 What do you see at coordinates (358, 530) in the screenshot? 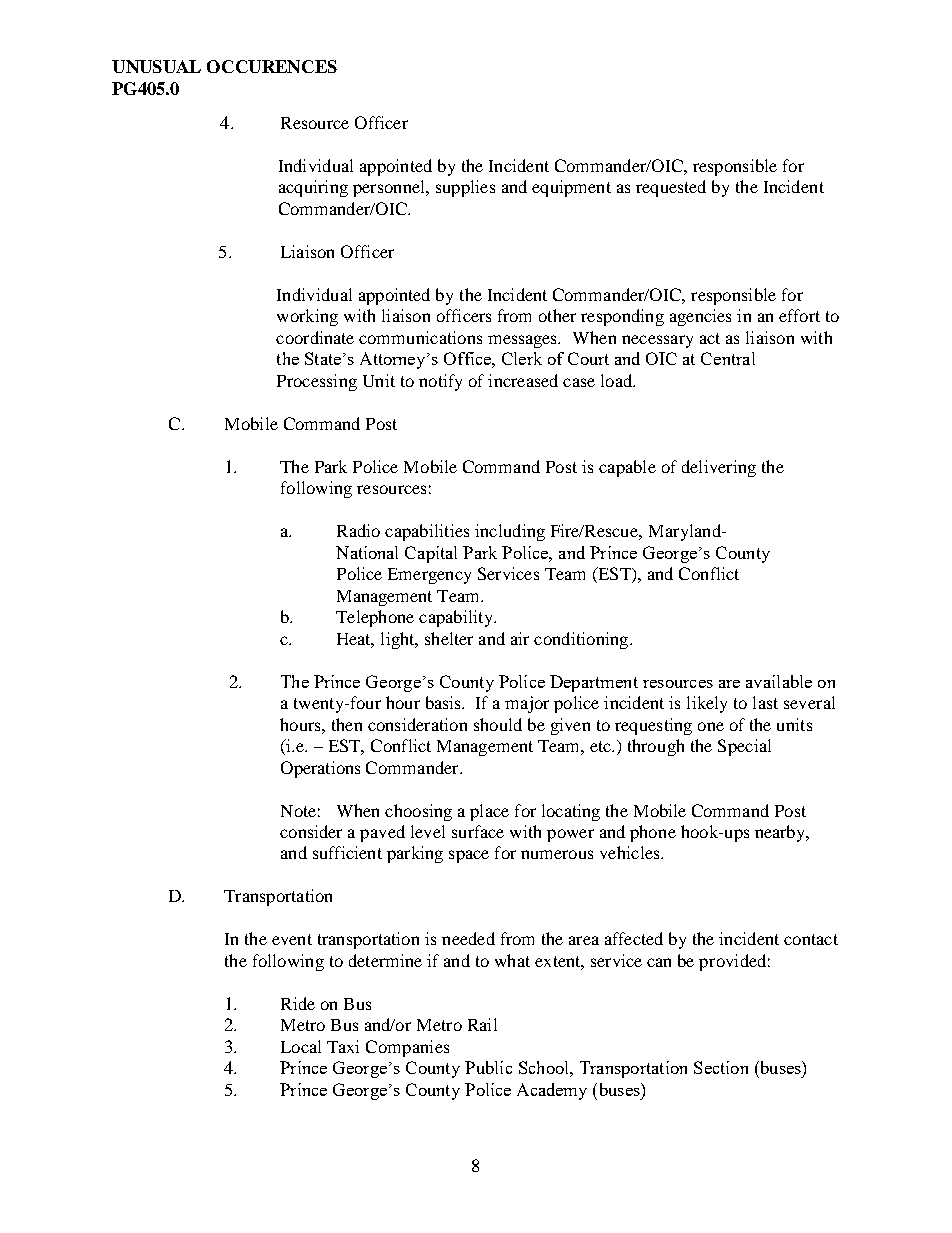
I see `Radio` at bounding box center [358, 530].
